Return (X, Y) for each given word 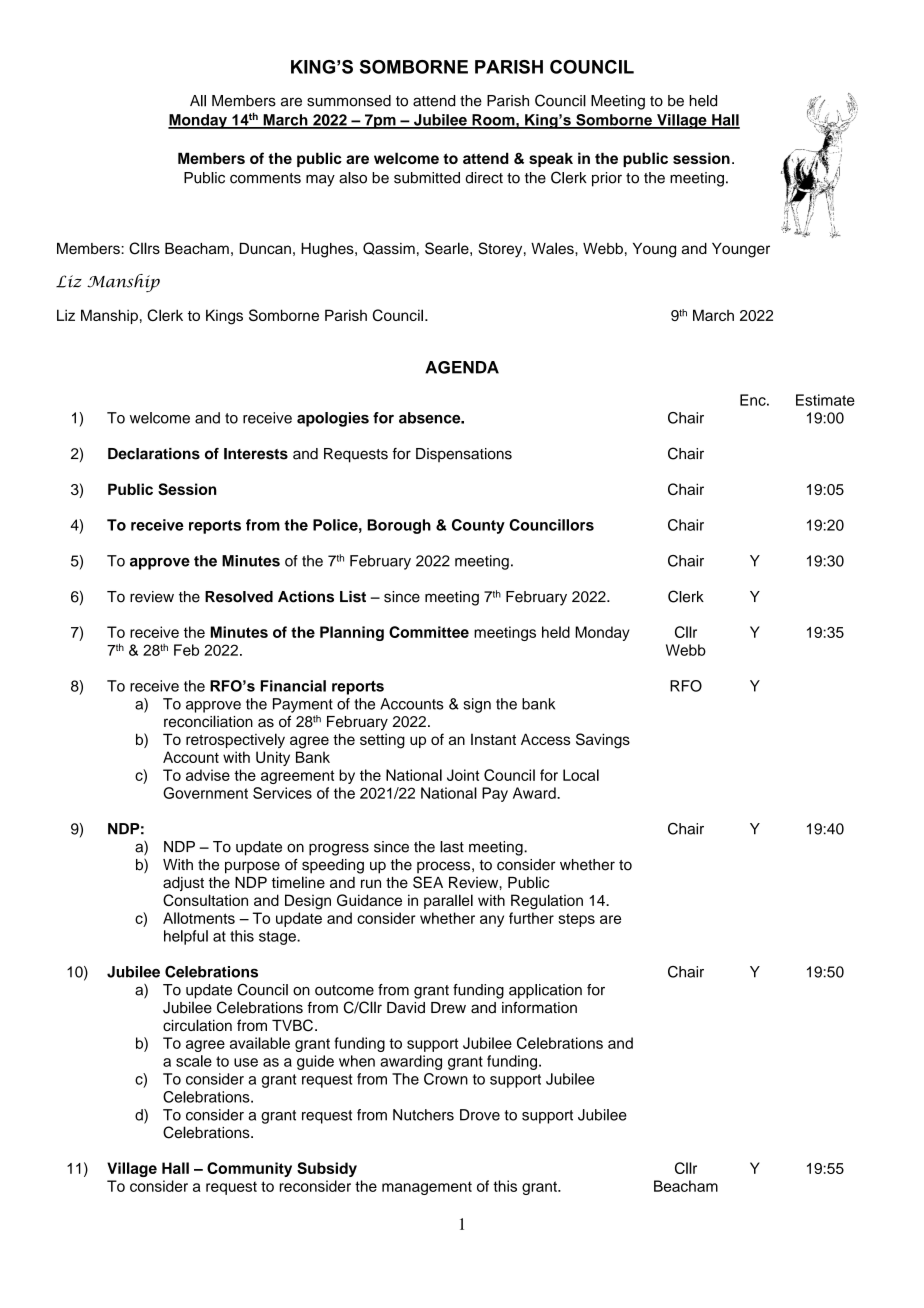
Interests (256, 454)
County (478, 526)
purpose (252, 867)
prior (607, 179)
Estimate (825, 400)
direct (484, 178)
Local (581, 775)
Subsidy (327, 1169)
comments (265, 178)
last (452, 847)
